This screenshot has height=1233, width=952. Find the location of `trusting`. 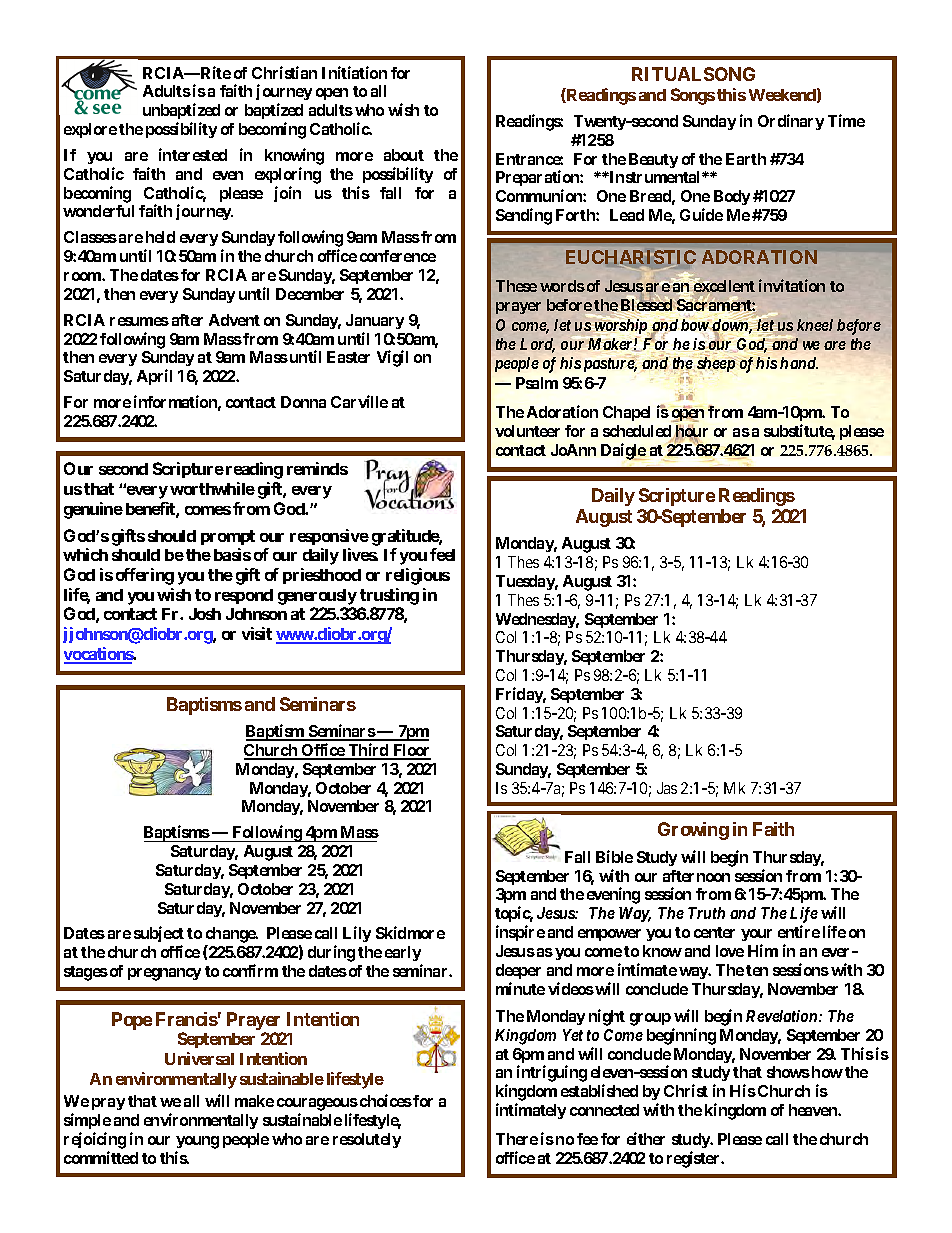

trusting is located at coordinates (389, 596).
